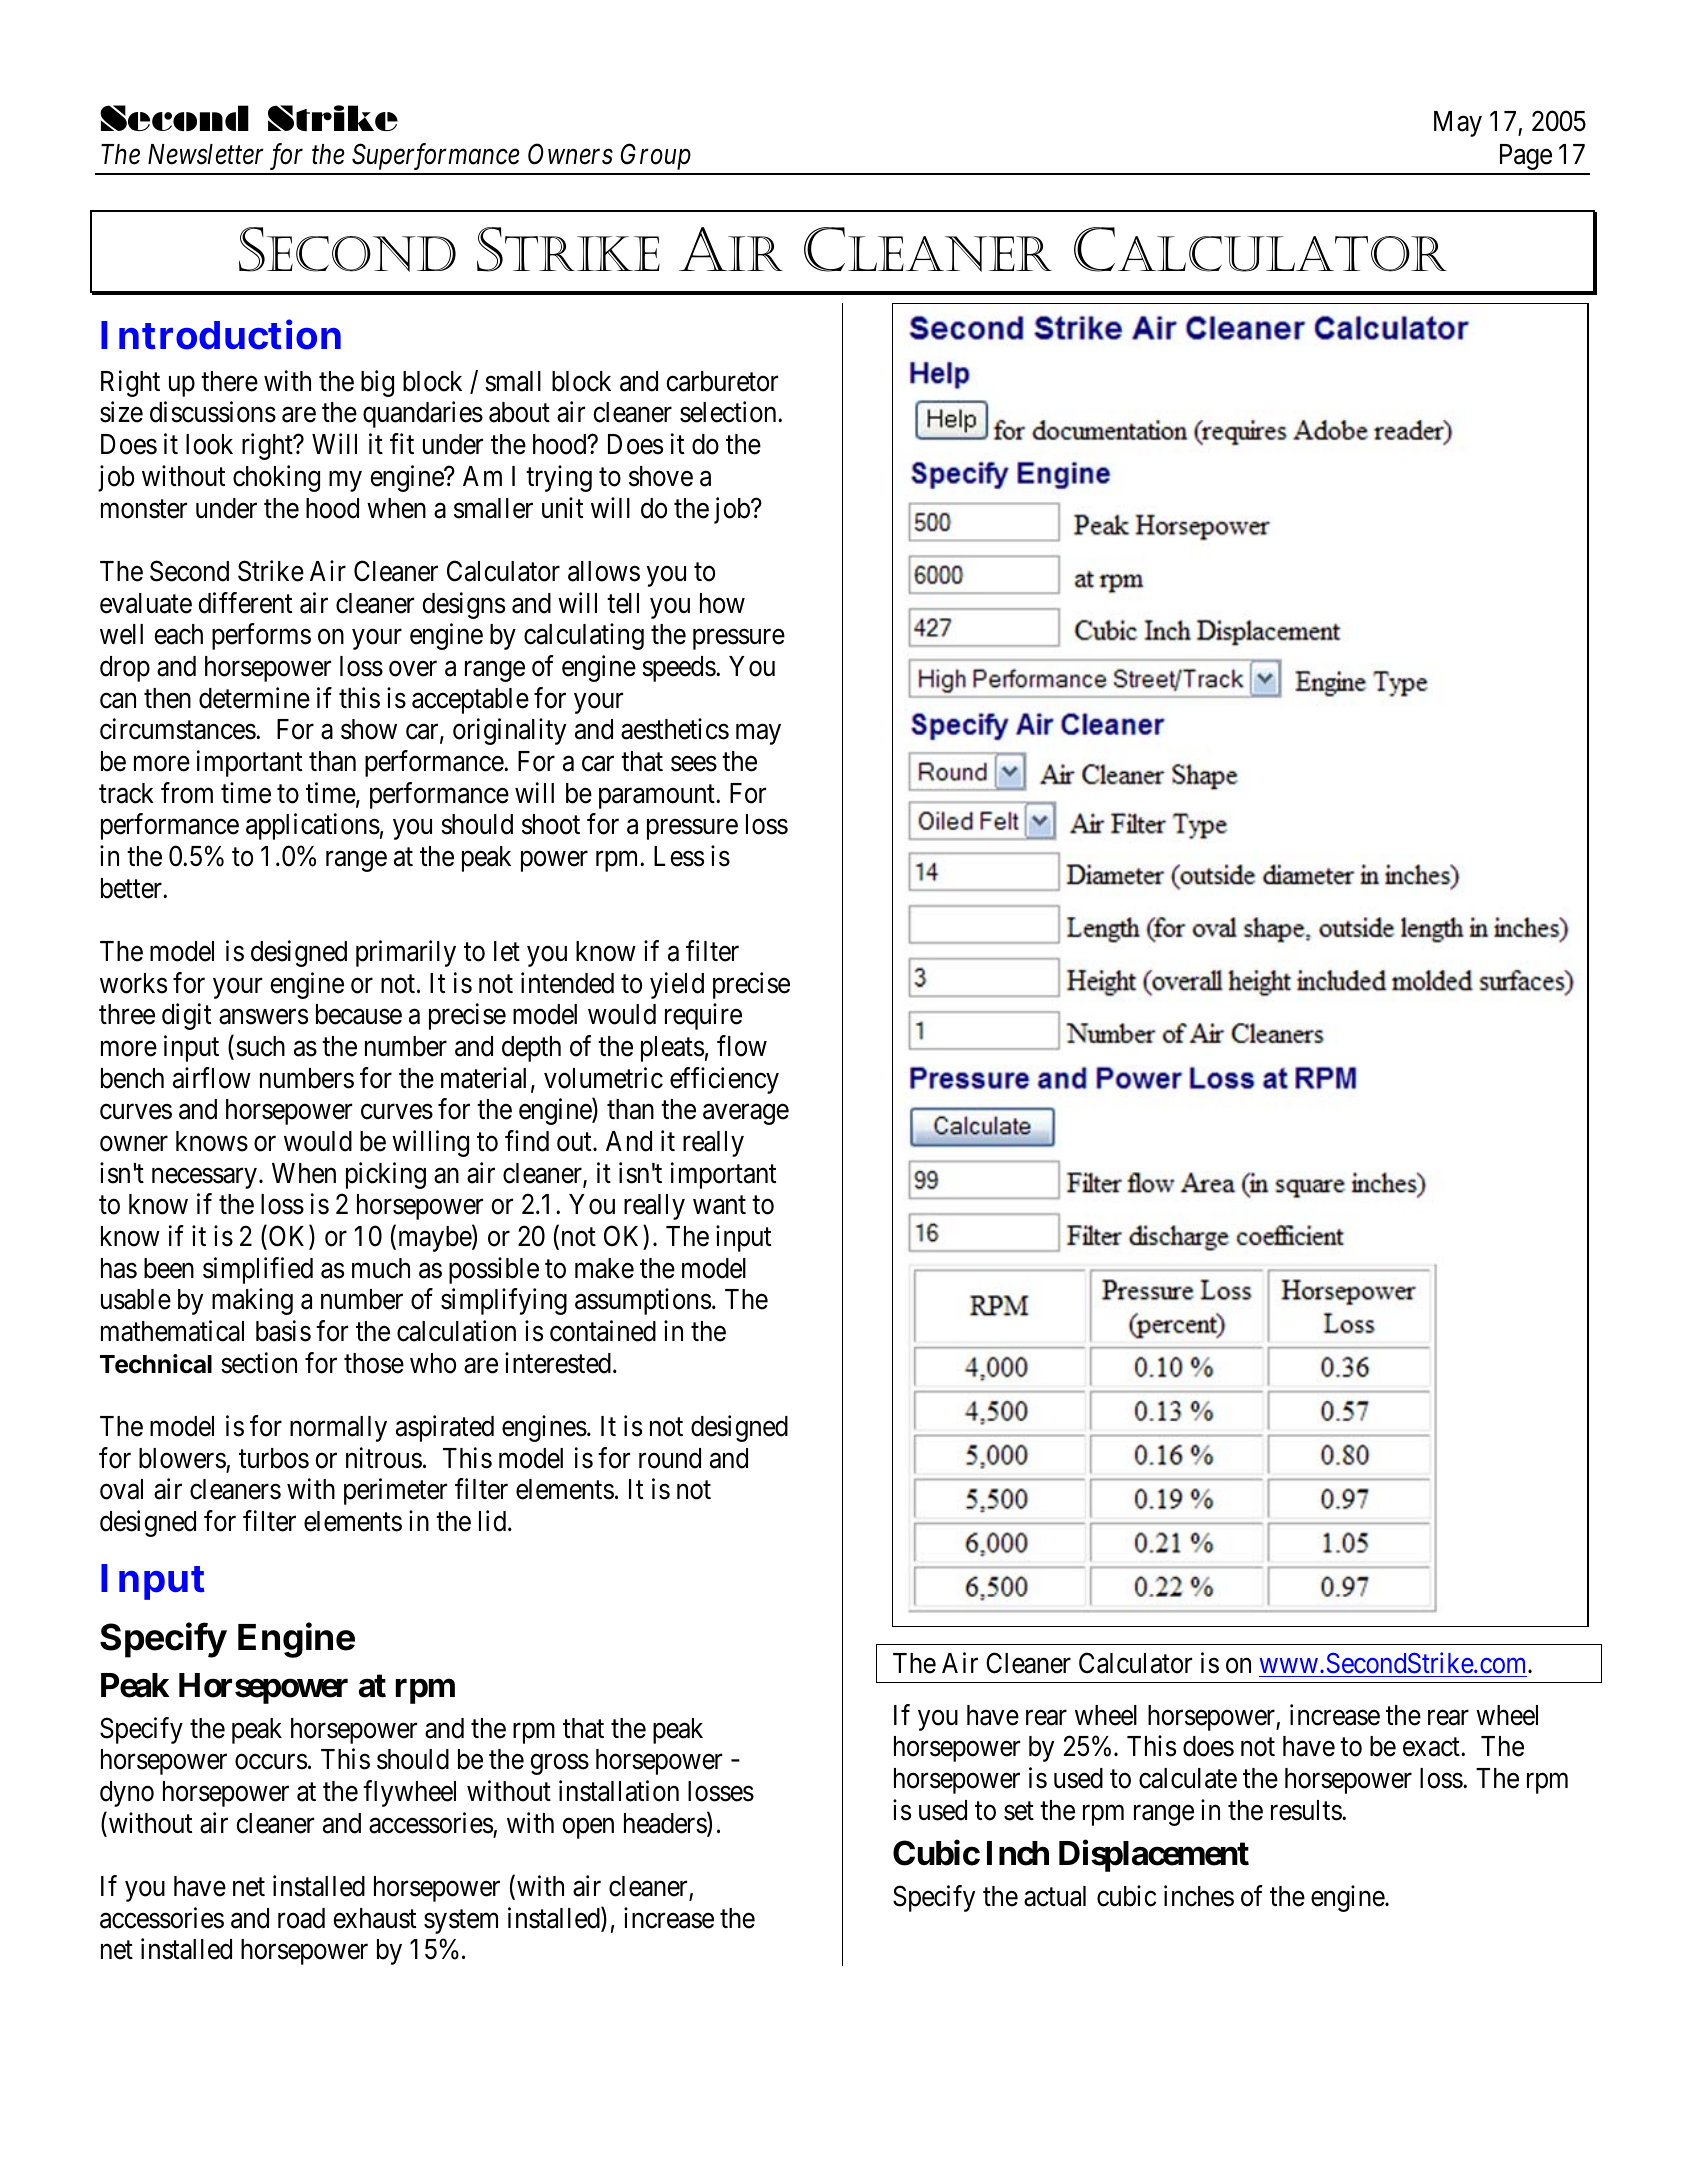  Describe the element at coordinates (260, 1046) in the screenshot. I see `such` at that location.
